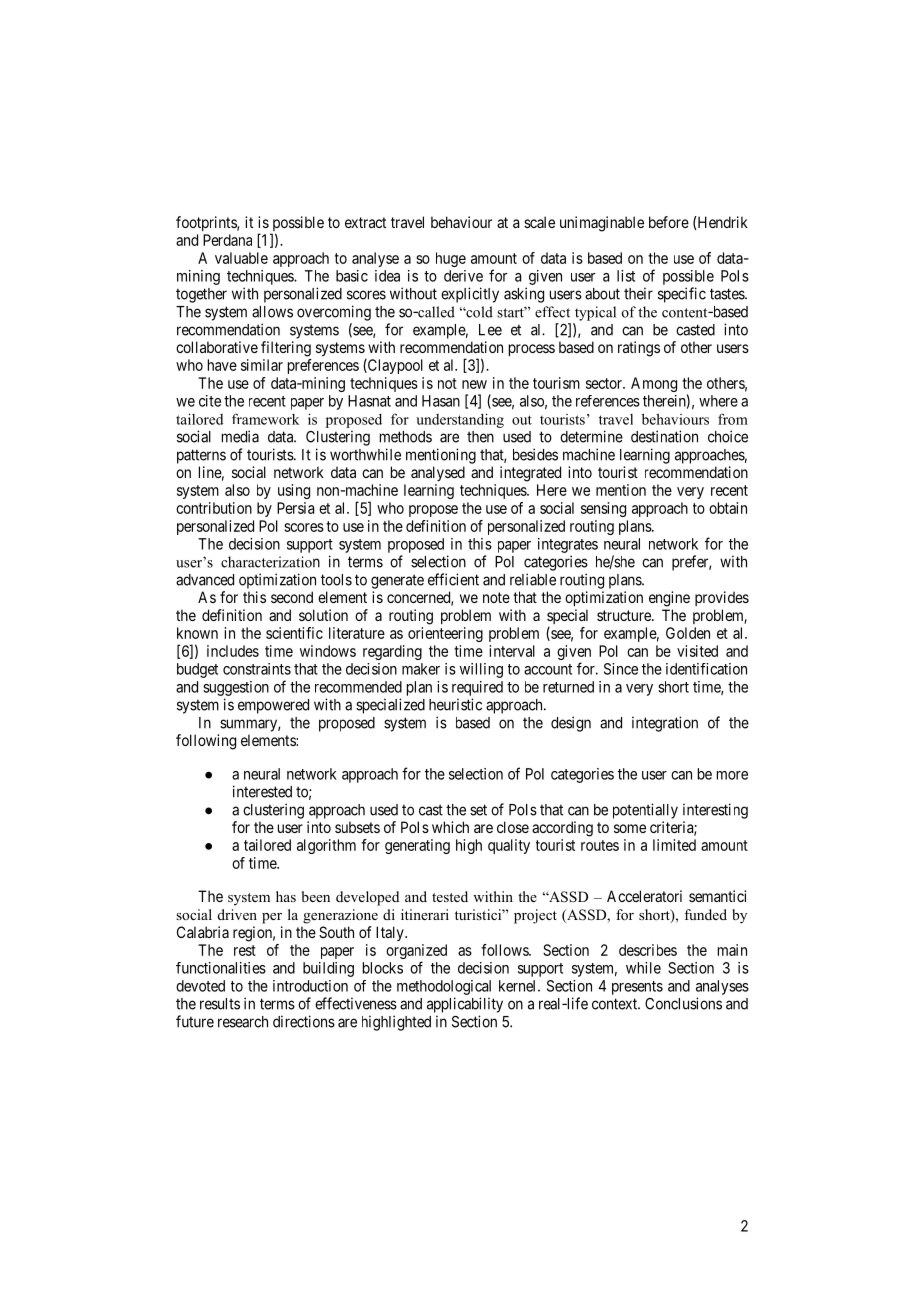 This screenshot has height=1308, width=924. I want to click on valuable, so click(241, 258).
